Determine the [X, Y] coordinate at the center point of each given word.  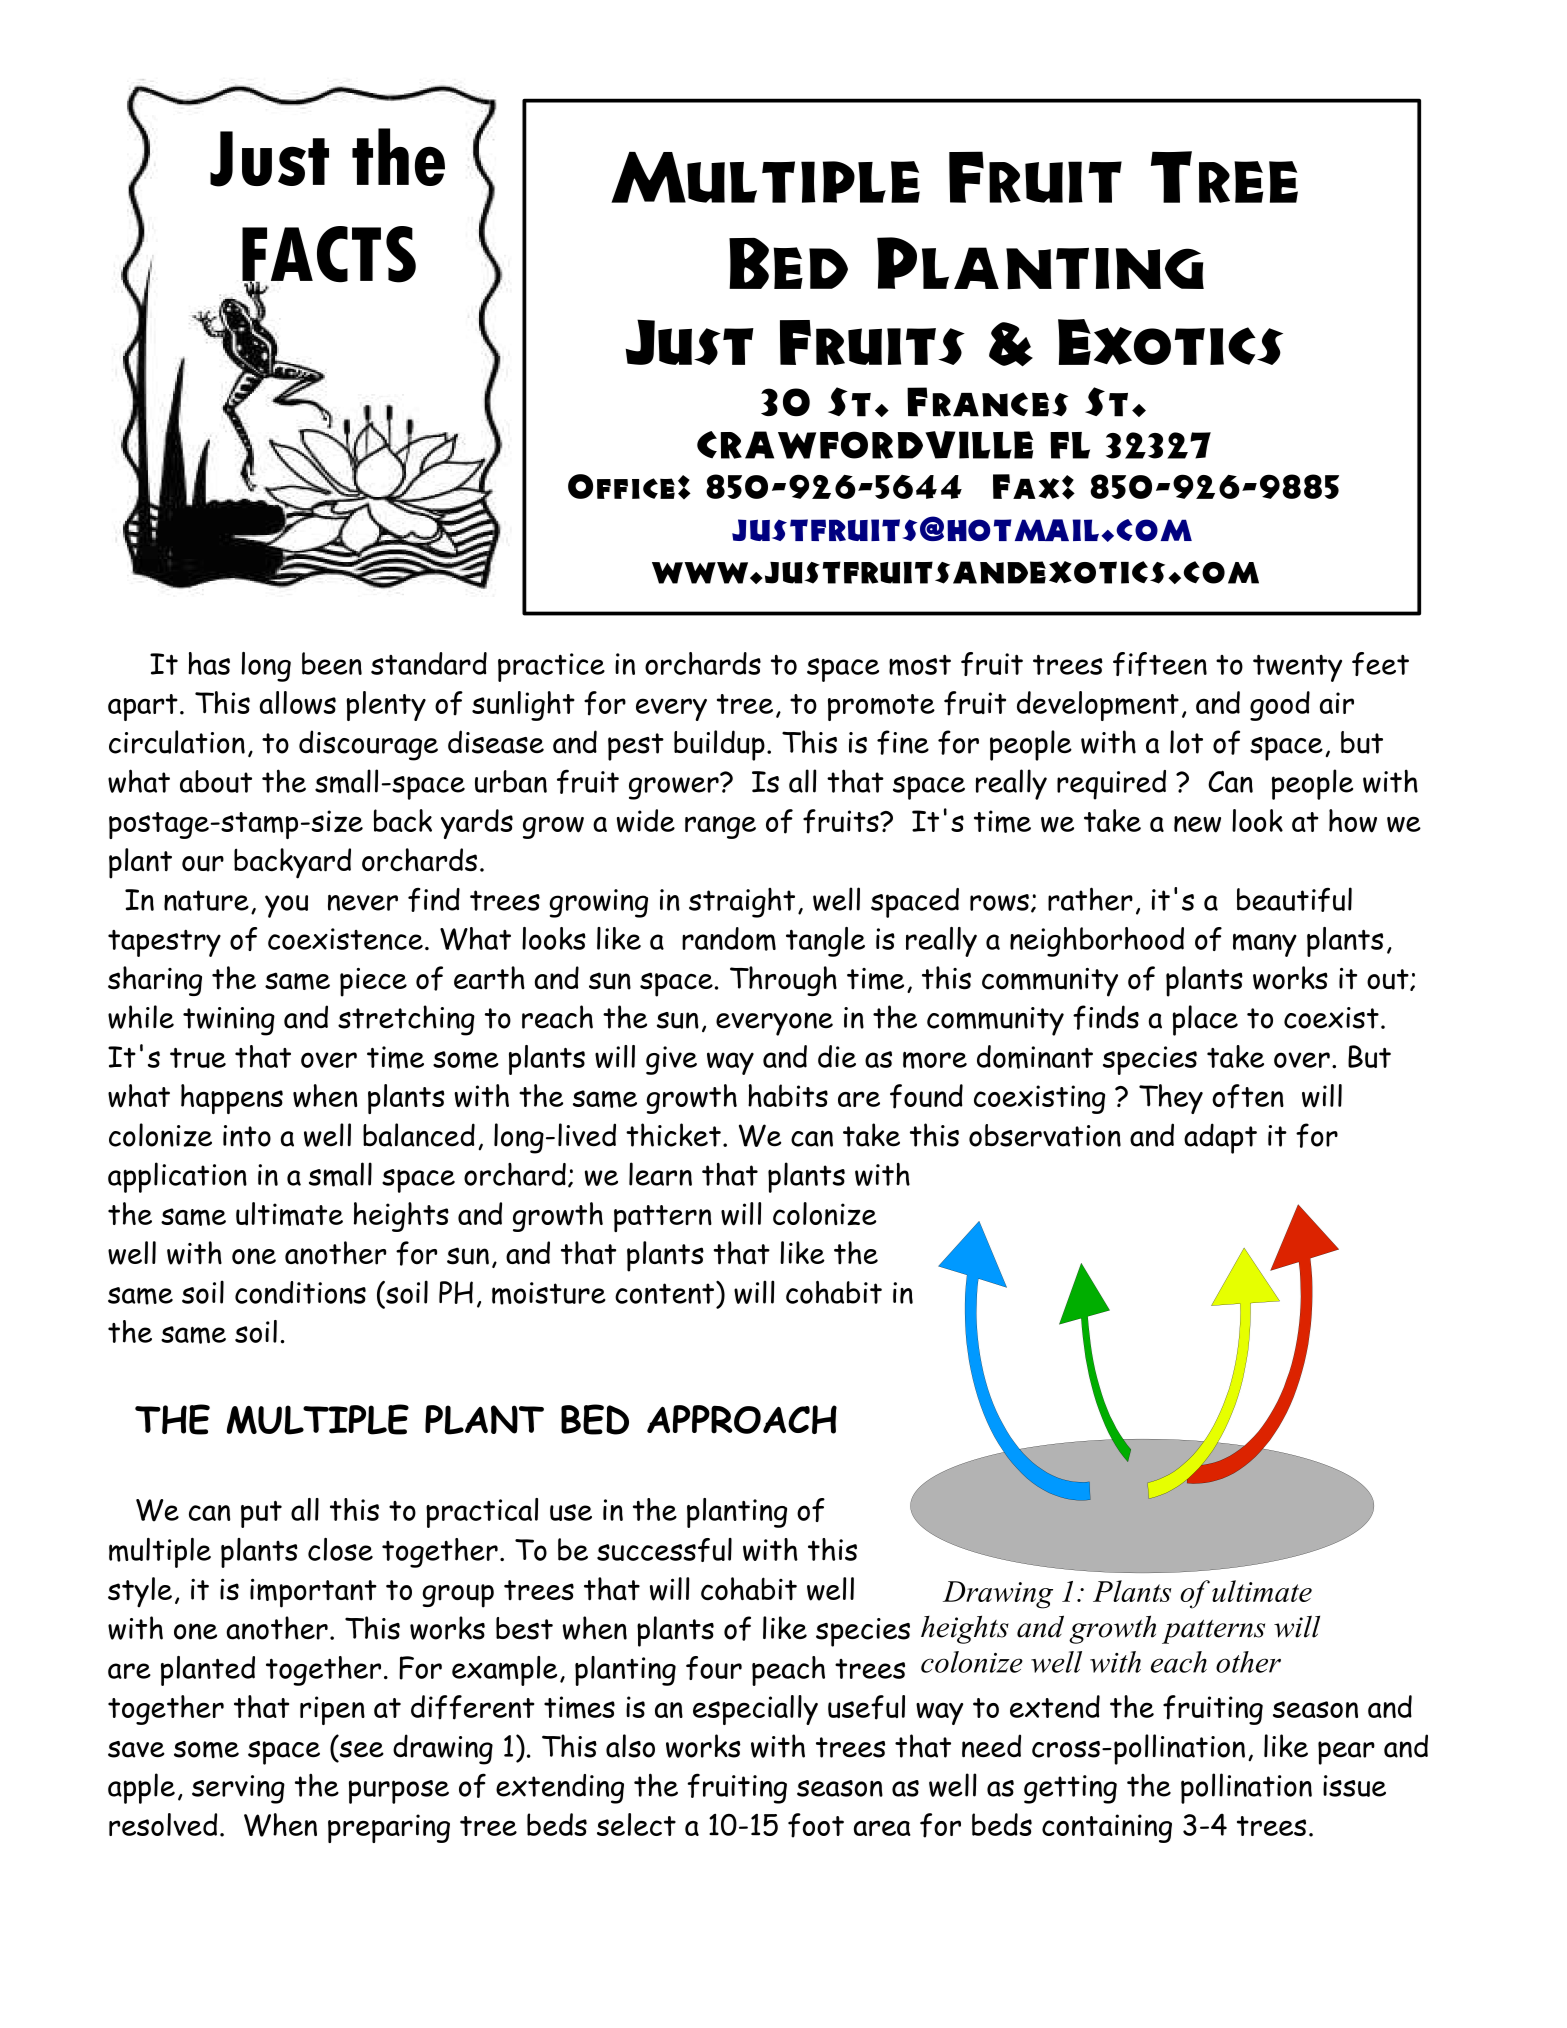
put [261, 1514]
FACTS [329, 255]
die [837, 1056]
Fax [1026, 486]
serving [238, 1789]
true [198, 1058]
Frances [987, 402]
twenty [1297, 668]
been [332, 663]
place [1205, 1020]
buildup [719, 745]
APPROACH [742, 1419]
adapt [1220, 1138]
